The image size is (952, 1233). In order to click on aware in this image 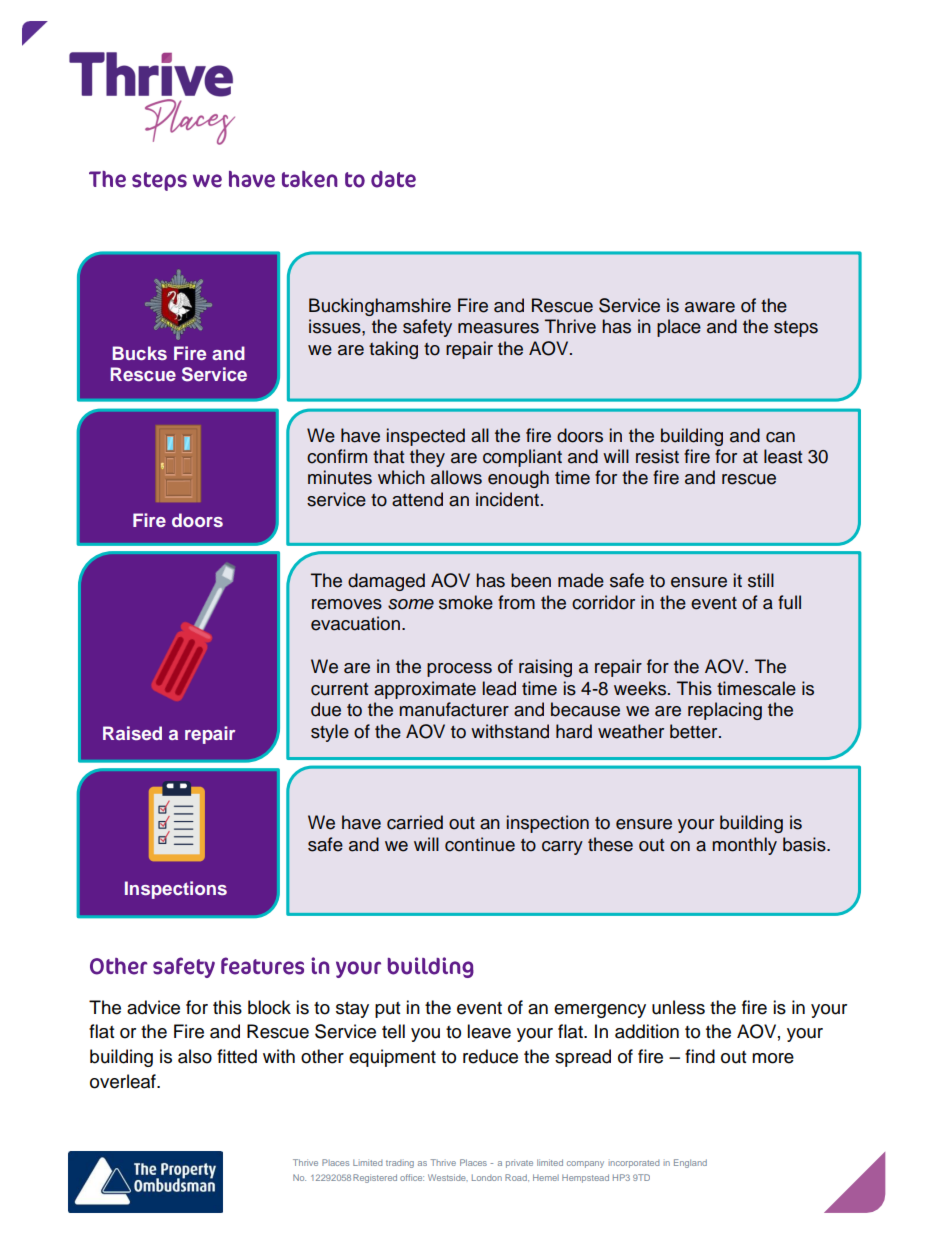, I will do `click(710, 307)`.
